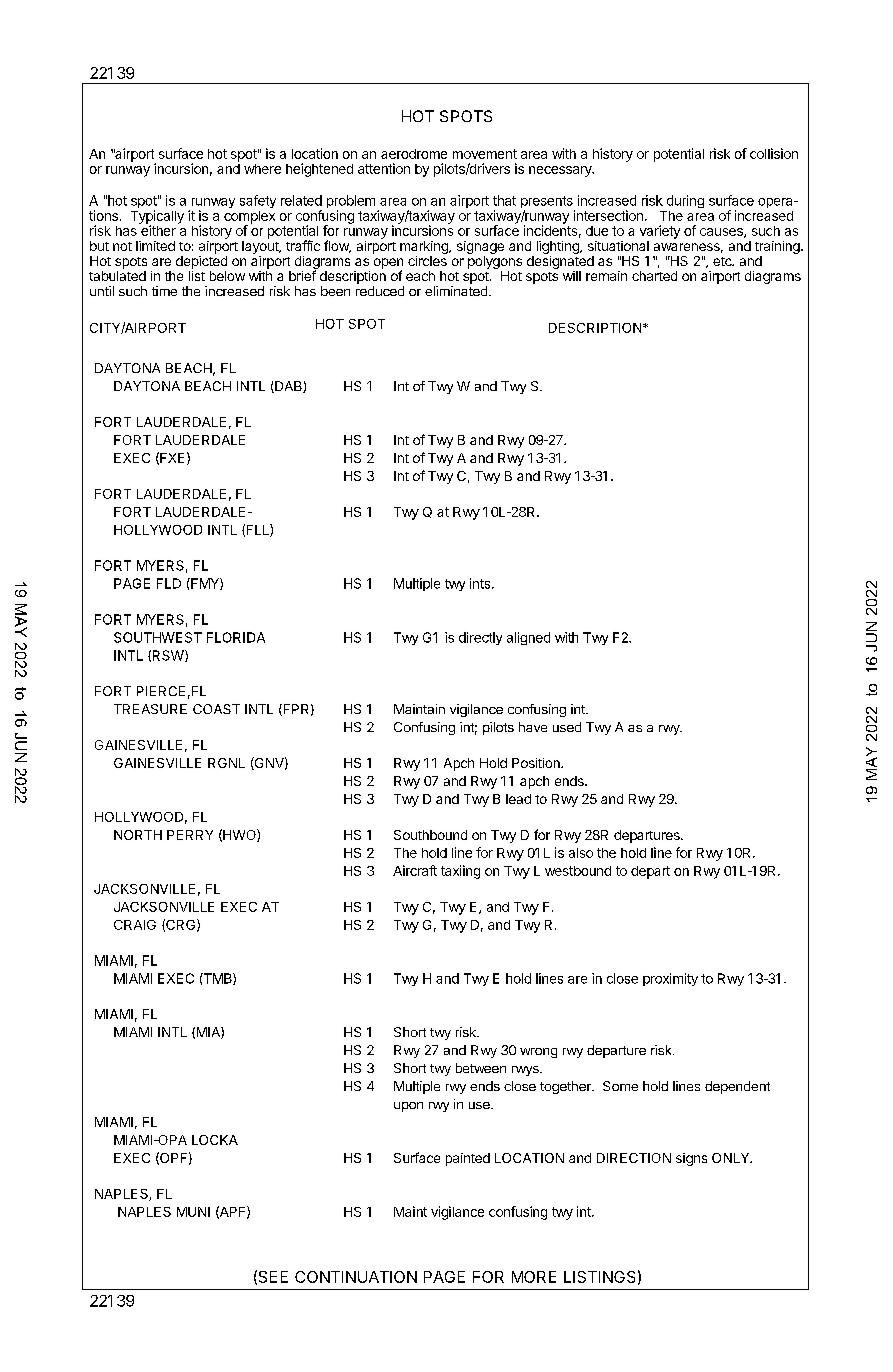 Image resolution: width=893 pixels, height=1372 pixels. What do you see at coordinates (356, 1277) in the page?
I see `CONTINUATION` at bounding box center [356, 1277].
